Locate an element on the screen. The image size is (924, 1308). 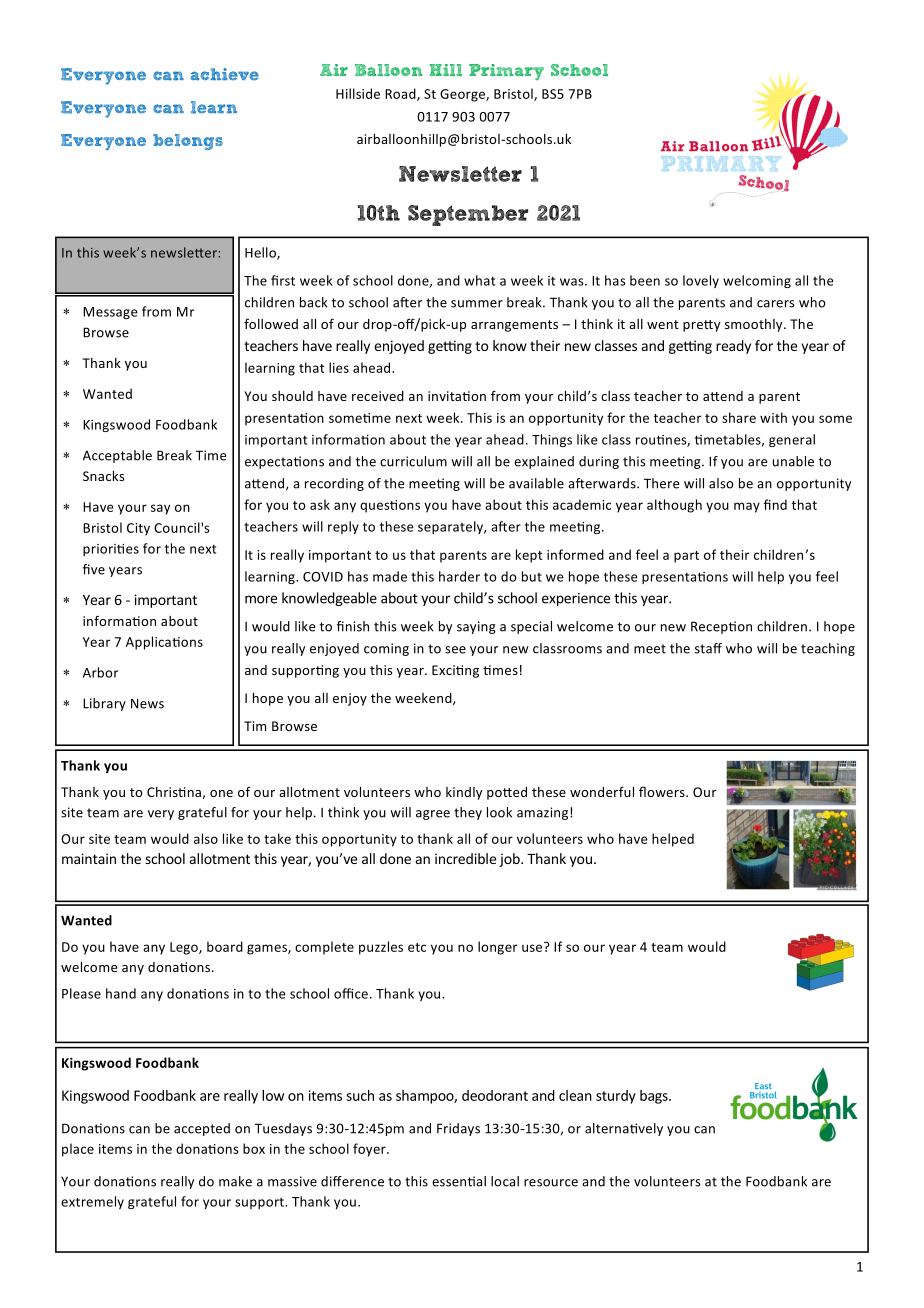
Road is located at coordinates (401, 94).
